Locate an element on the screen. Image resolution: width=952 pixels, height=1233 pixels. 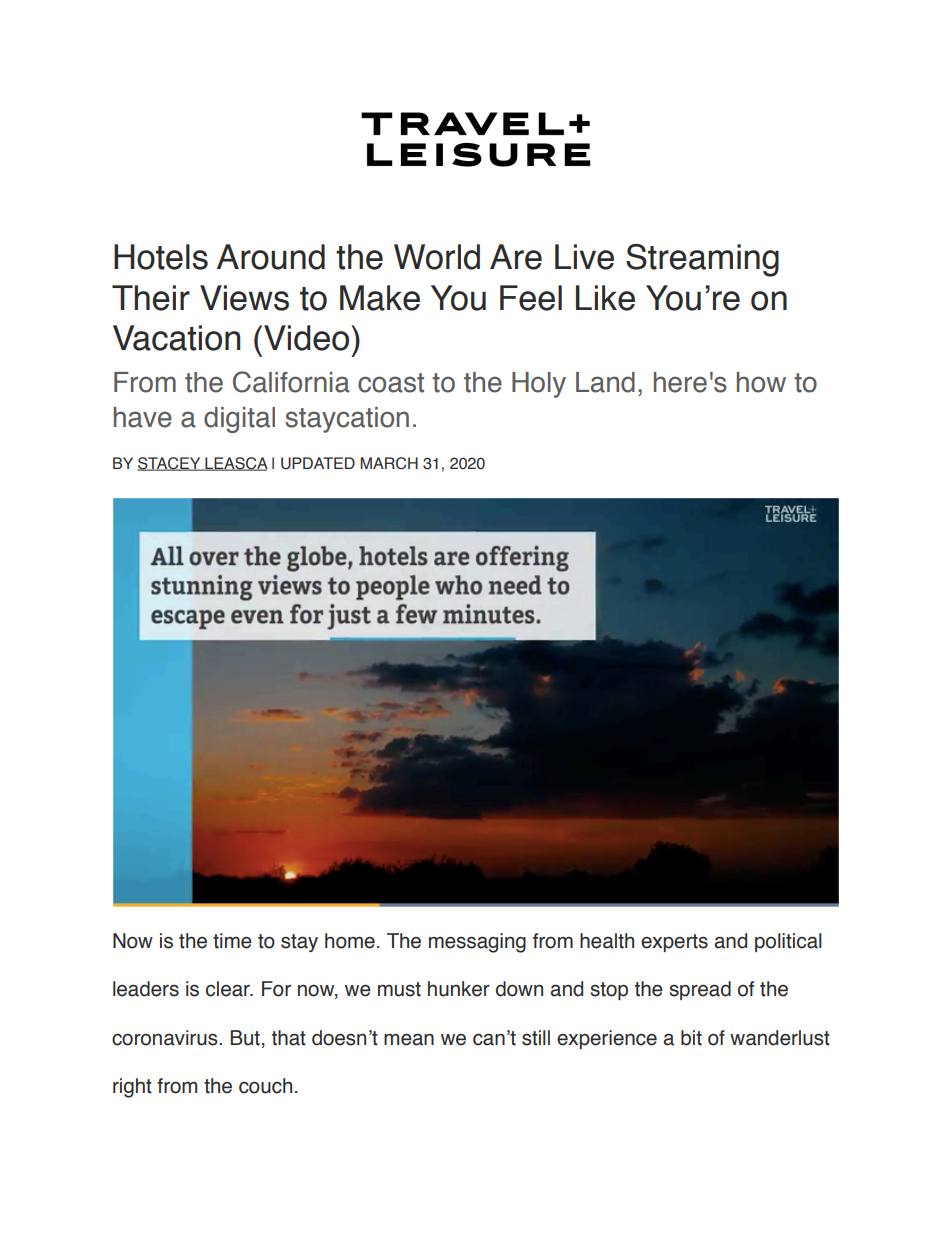
Views is located at coordinates (244, 298).
